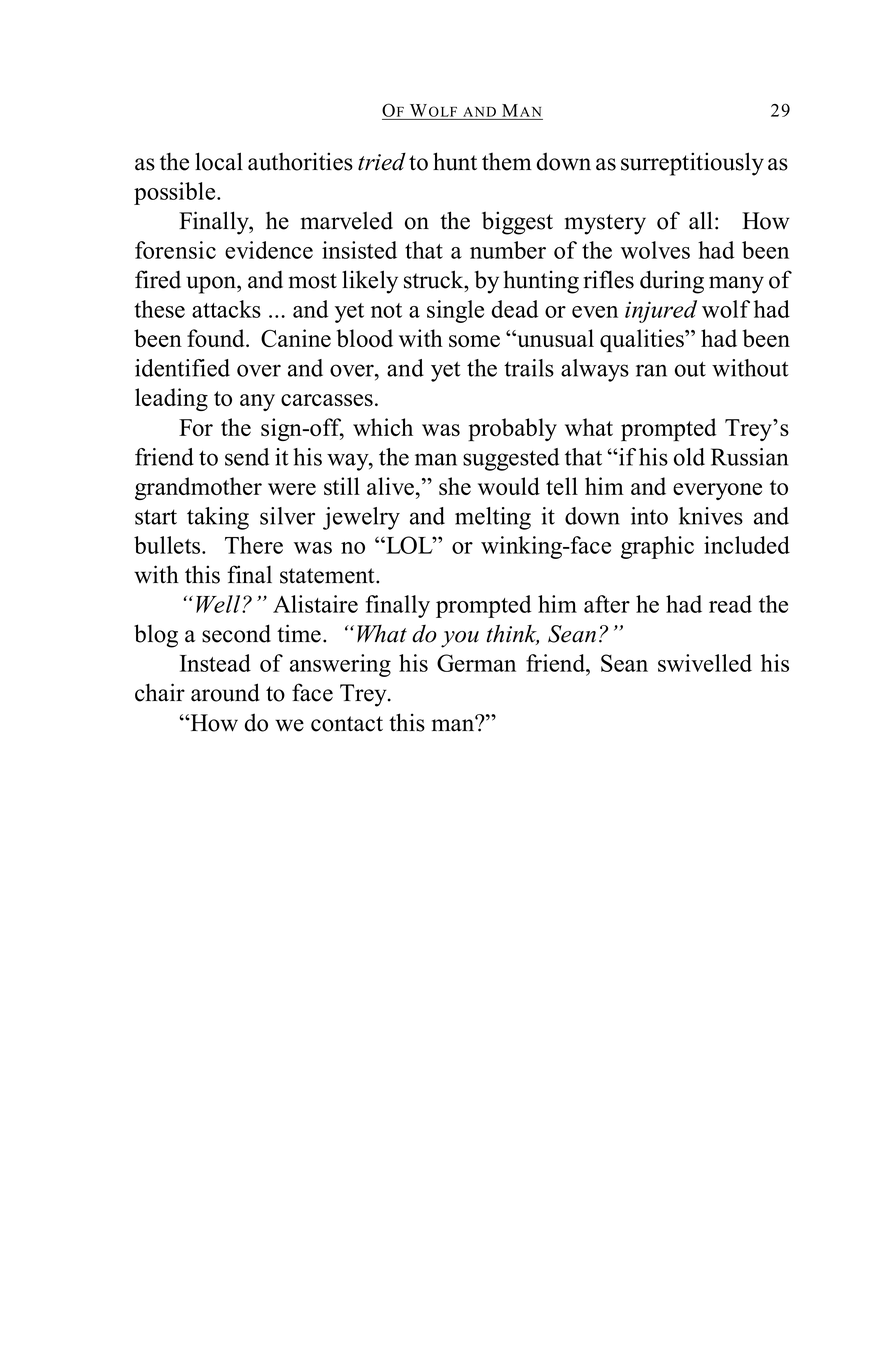 This page has width=896, height=1345. What do you see at coordinates (476, 663) in the page?
I see `German` at bounding box center [476, 663].
